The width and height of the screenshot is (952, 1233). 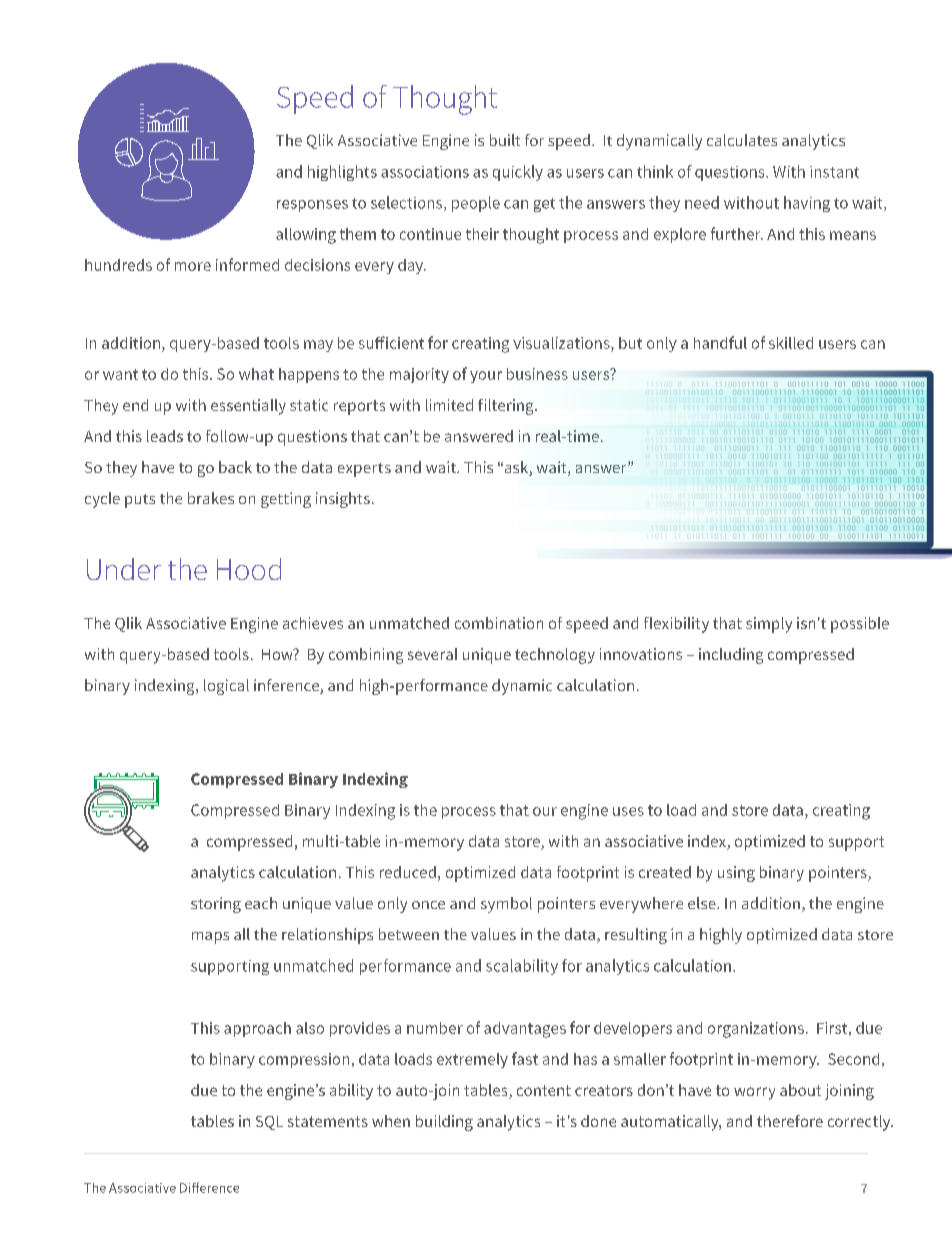 What do you see at coordinates (216, 905) in the screenshot?
I see `storing` at bounding box center [216, 905].
